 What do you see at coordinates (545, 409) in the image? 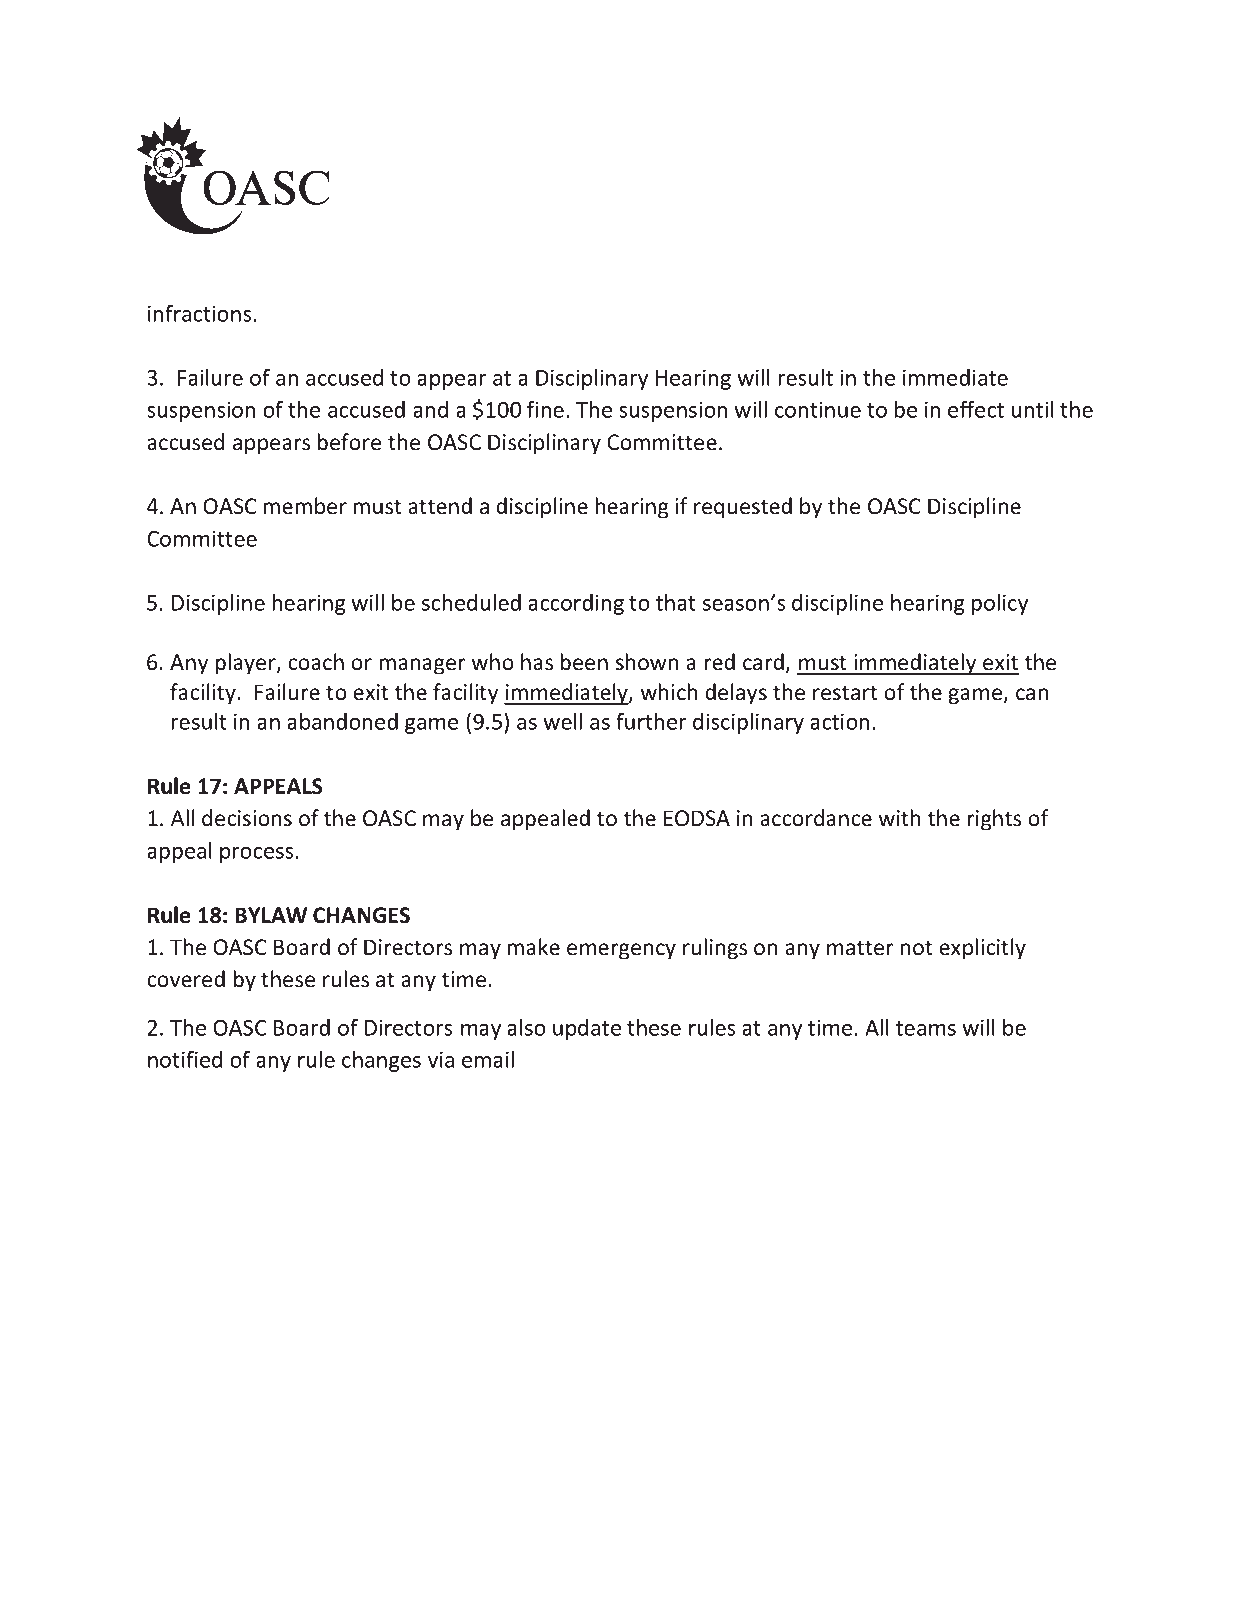
I see `fine` at bounding box center [545, 409].
